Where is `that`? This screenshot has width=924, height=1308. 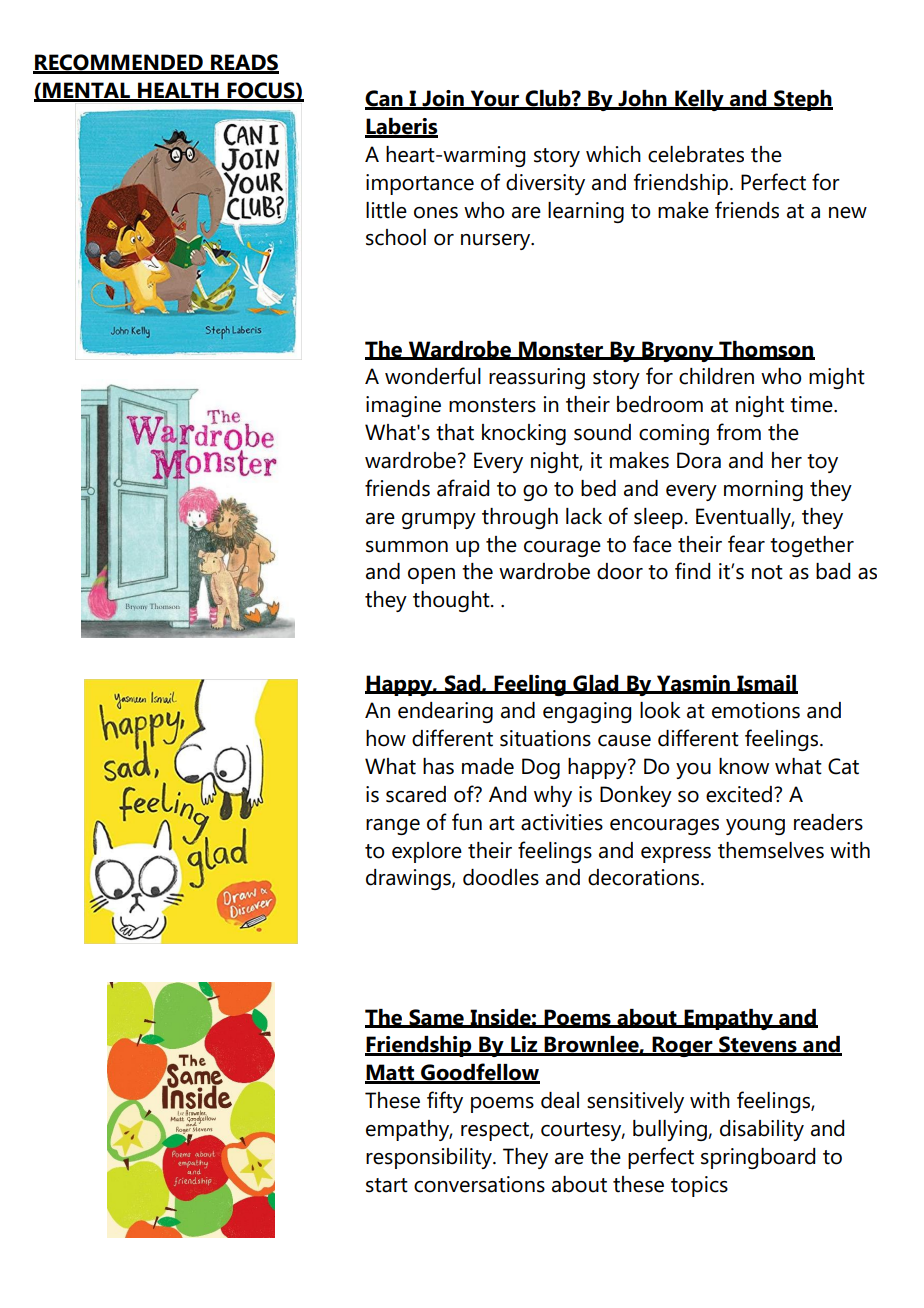
that is located at coordinates (455, 432).
